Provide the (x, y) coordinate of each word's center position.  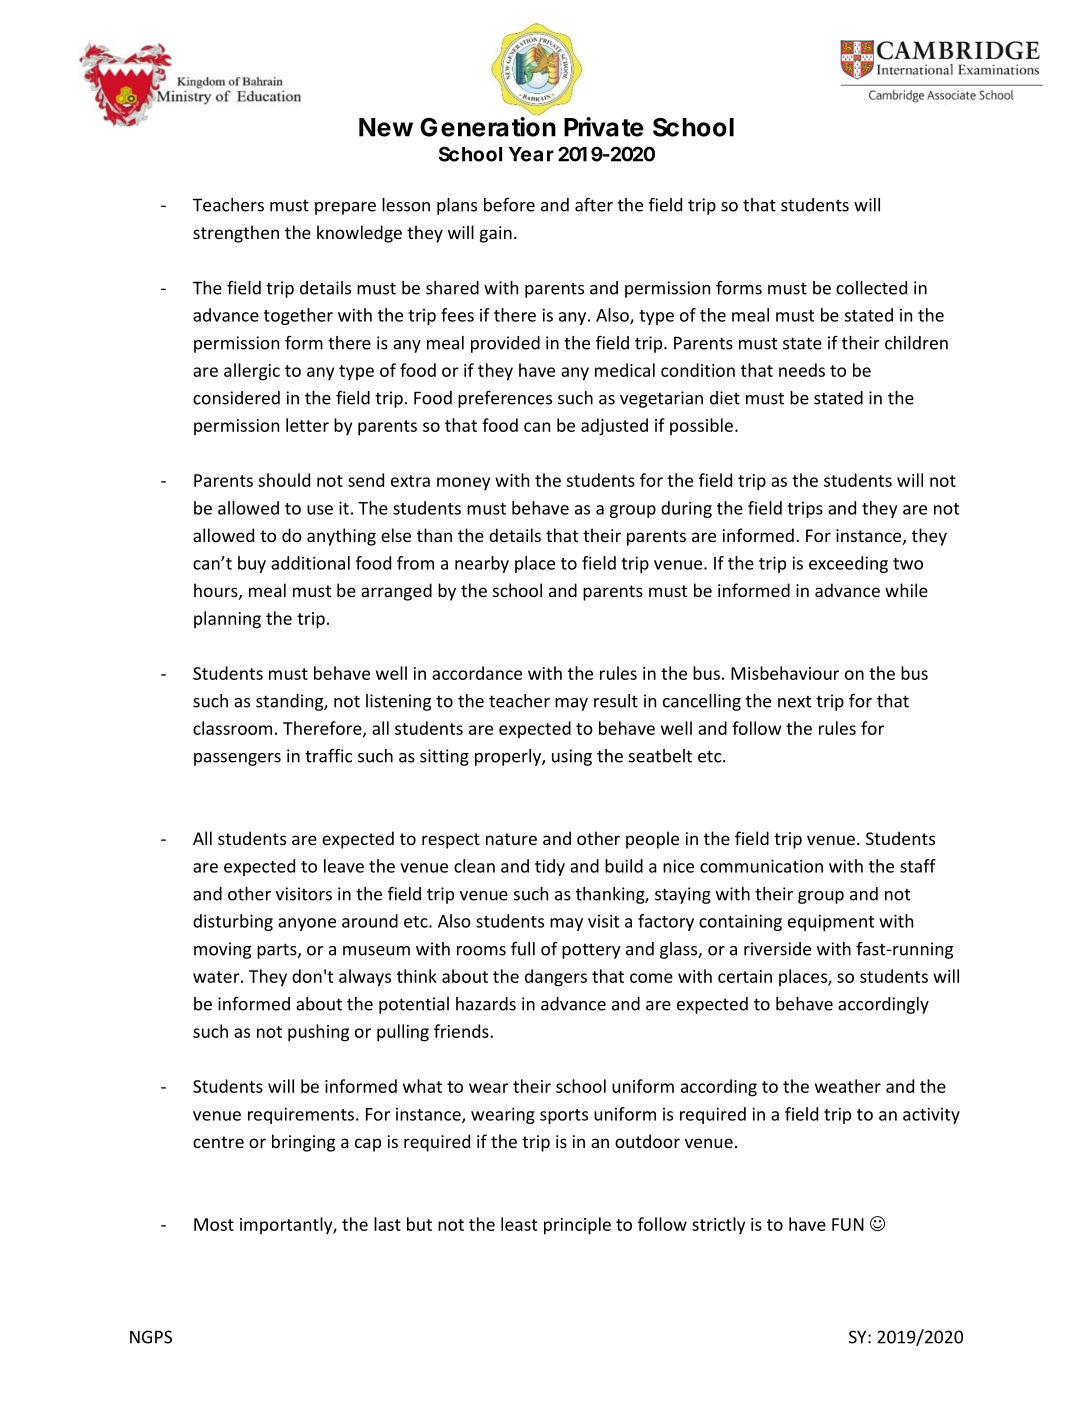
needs (802, 370)
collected (871, 288)
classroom (232, 728)
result (616, 701)
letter (307, 425)
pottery (591, 951)
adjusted (614, 427)
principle (577, 1226)
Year (531, 154)
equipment (831, 922)
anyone (307, 924)
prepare (345, 208)
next (794, 701)
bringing (303, 1143)
